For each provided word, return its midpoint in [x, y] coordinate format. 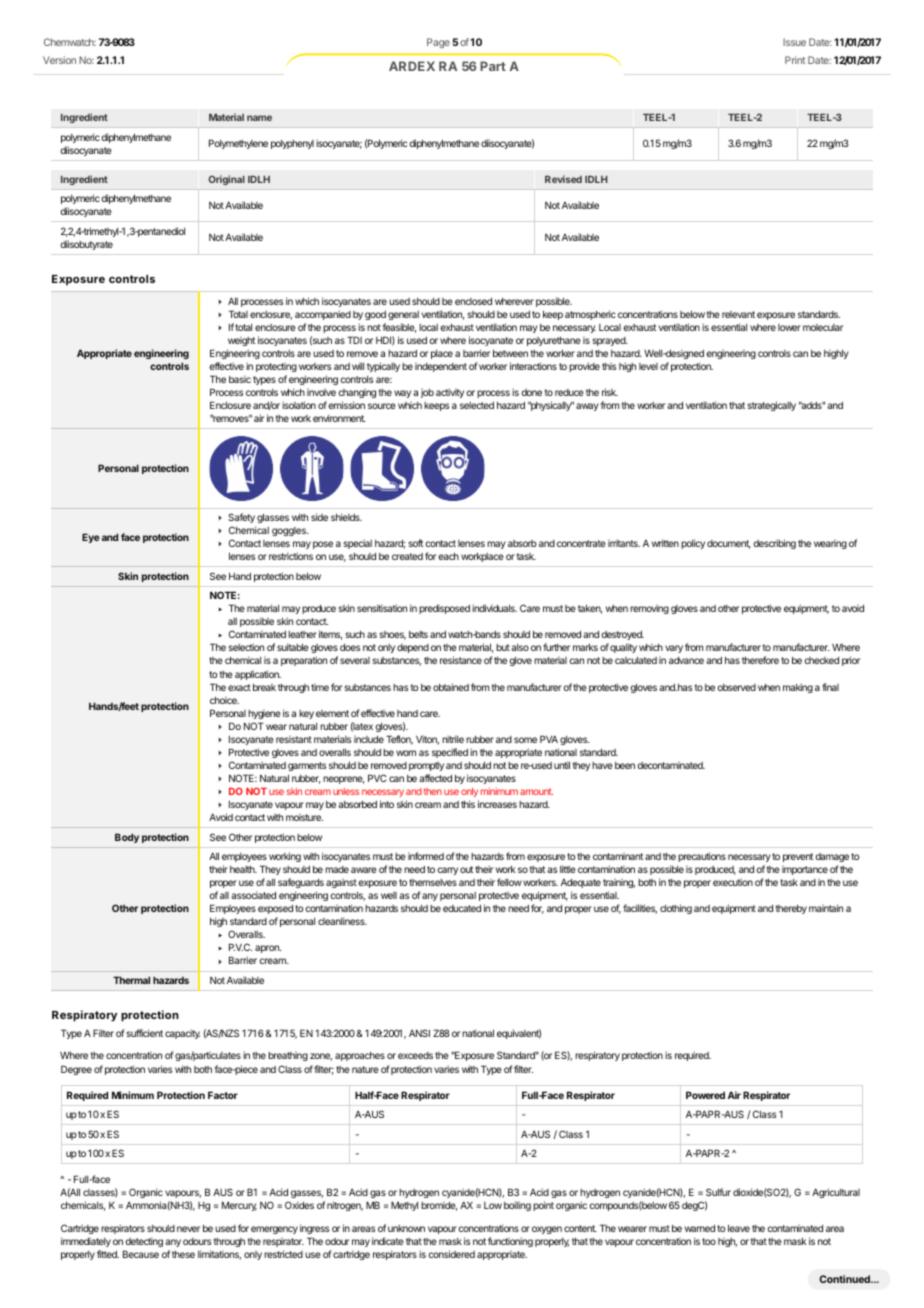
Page [438, 43]
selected [477, 405]
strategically [772, 406]
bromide [439, 1206]
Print [795, 60]
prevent [798, 857]
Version [59, 60]
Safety [241, 518]
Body [127, 838]
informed [426, 856]
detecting [144, 1242]
